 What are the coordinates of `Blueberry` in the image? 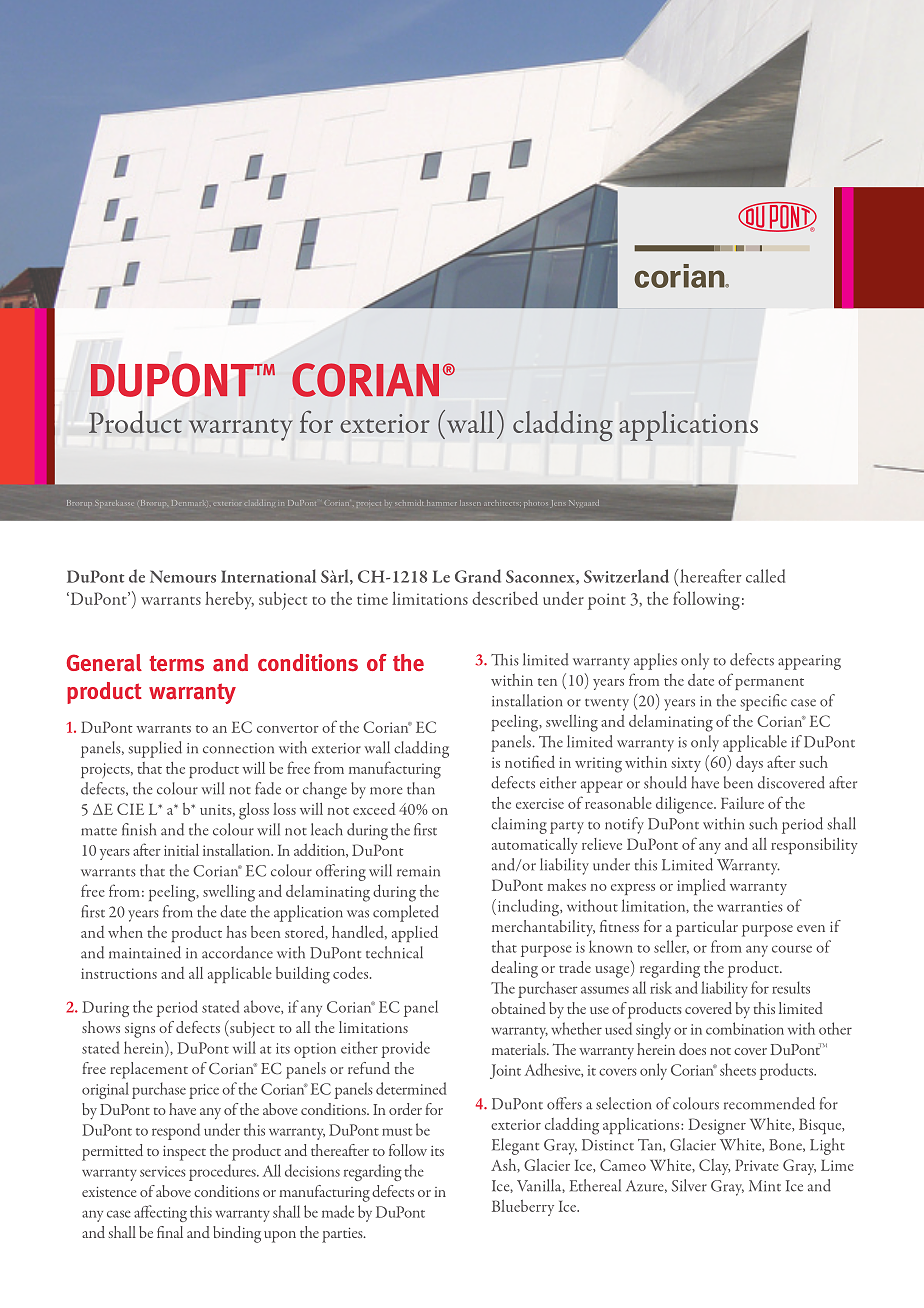 It's located at (523, 1208).
